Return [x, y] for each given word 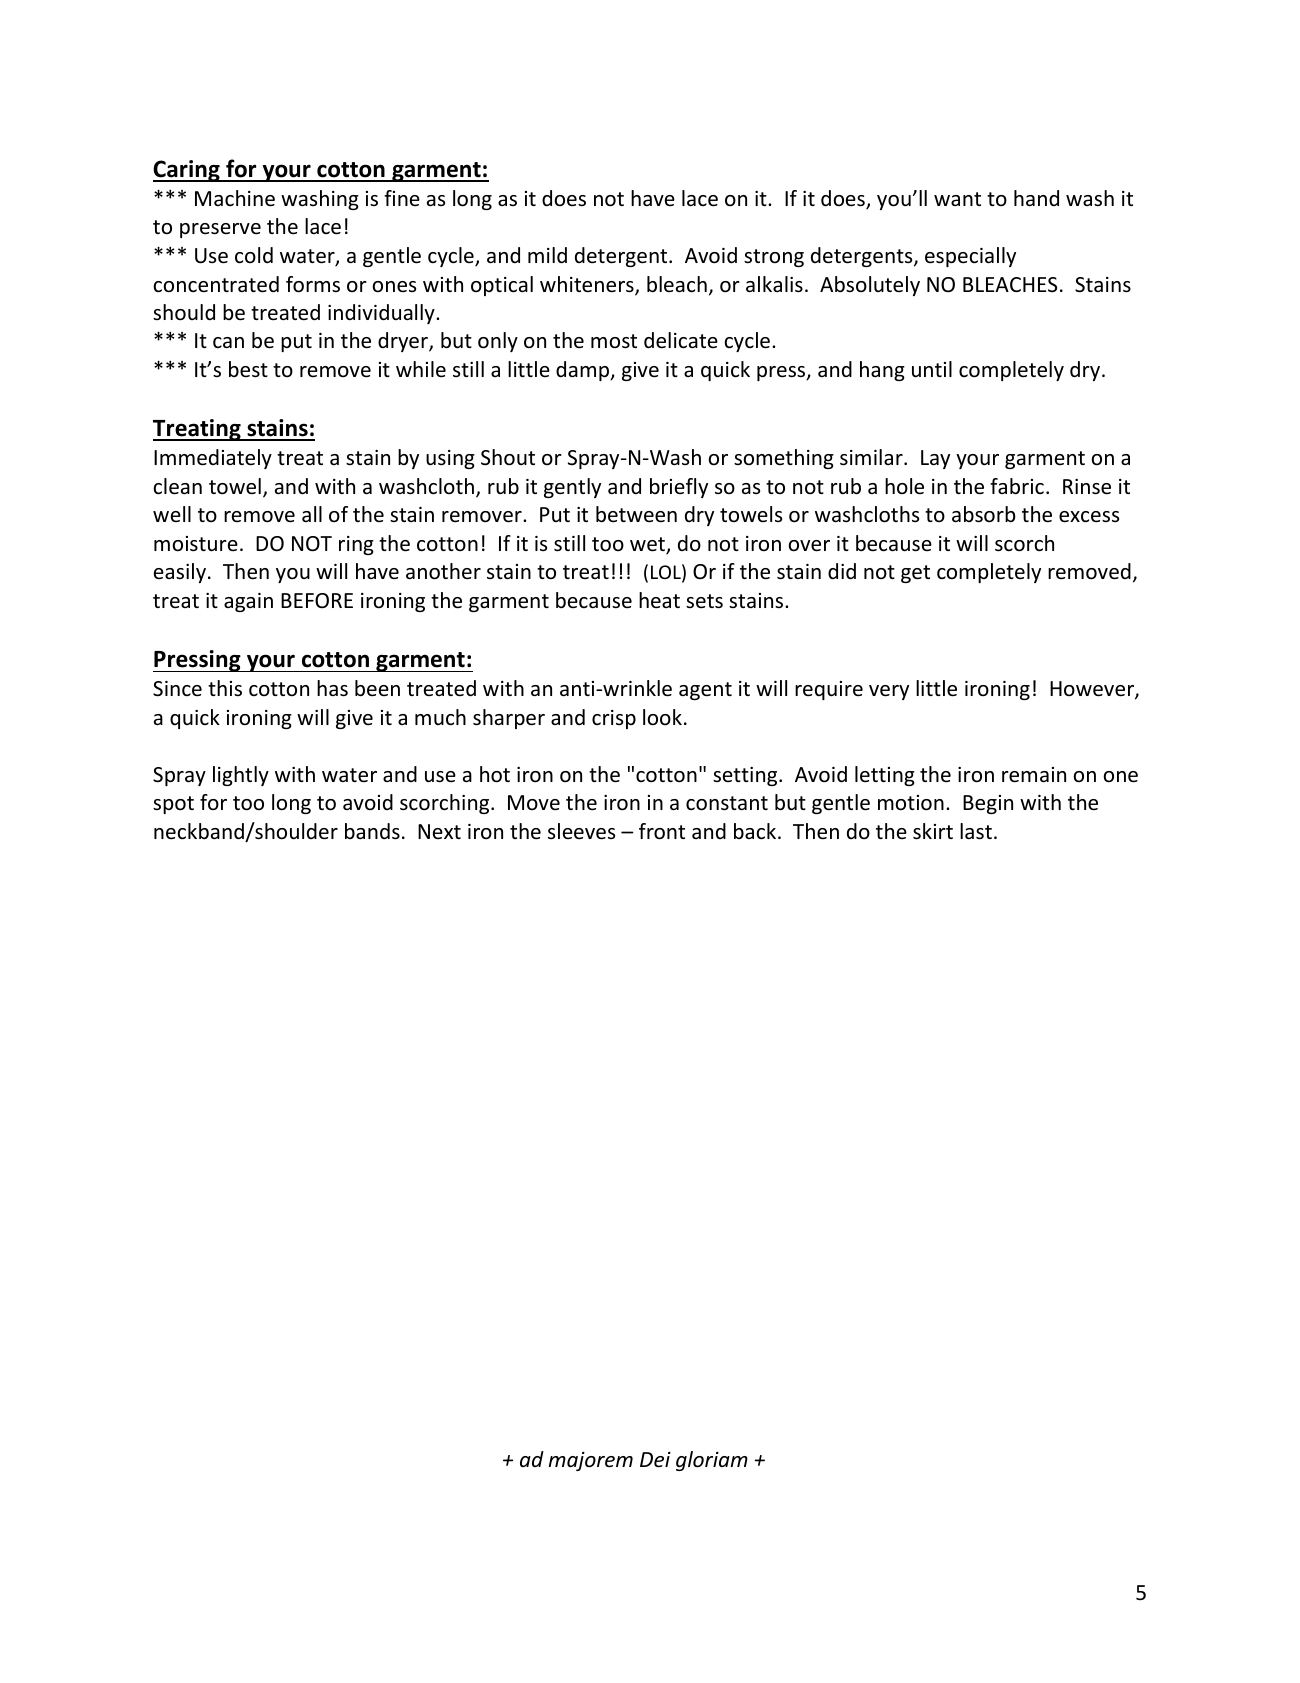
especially [970, 257]
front [662, 831]
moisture [196, 544]
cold [254, 255]
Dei [655, 1460]
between [636, 514]
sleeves [581, 831]
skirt [933, 831]
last [976, 831]
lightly [241, 776]
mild [547, 255]
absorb [984, 514]
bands [372, 831]
